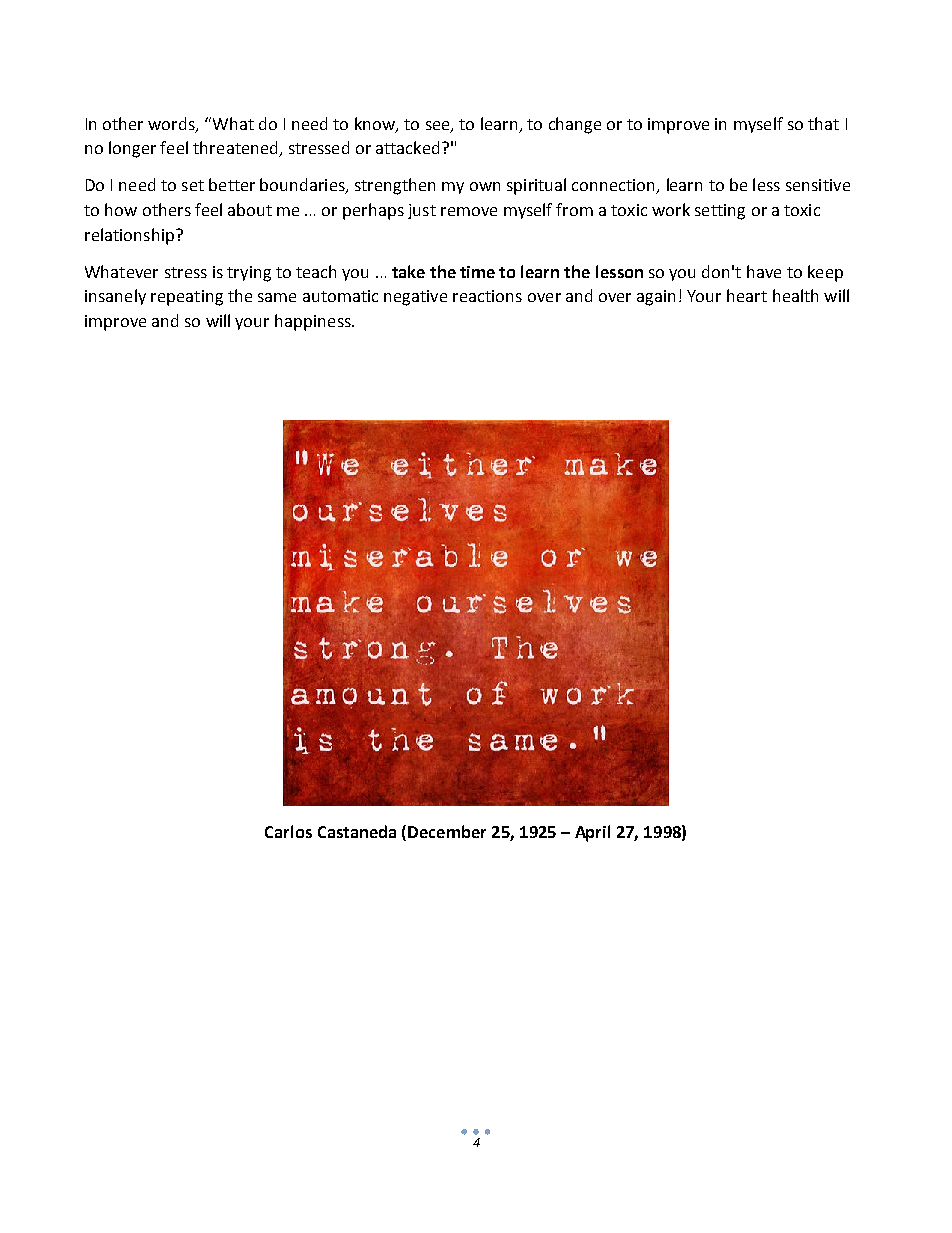  I want to click on attacked, so click(407, 147).
